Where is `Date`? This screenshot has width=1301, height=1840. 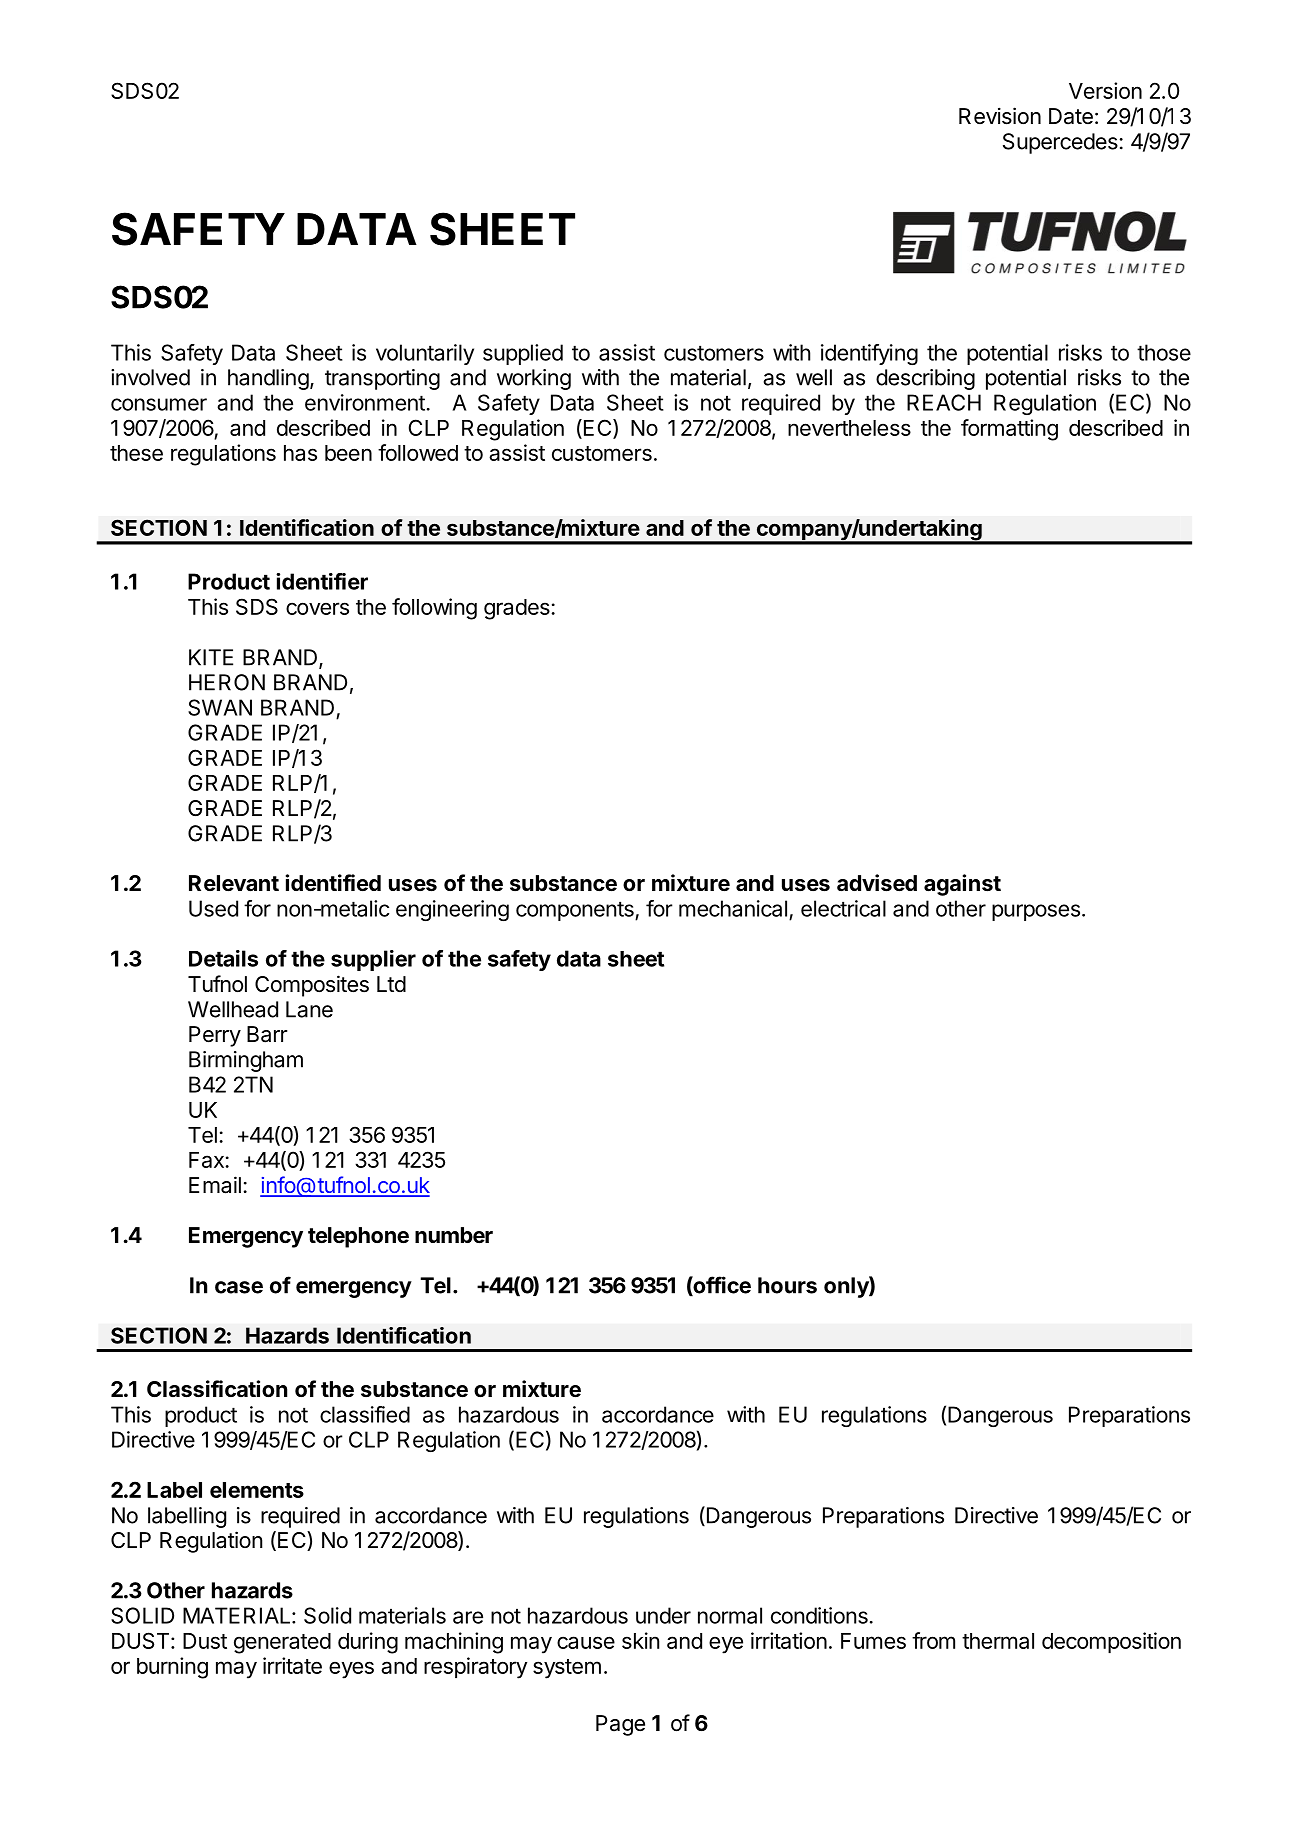 Date is located at coordinates (1071, 116).
